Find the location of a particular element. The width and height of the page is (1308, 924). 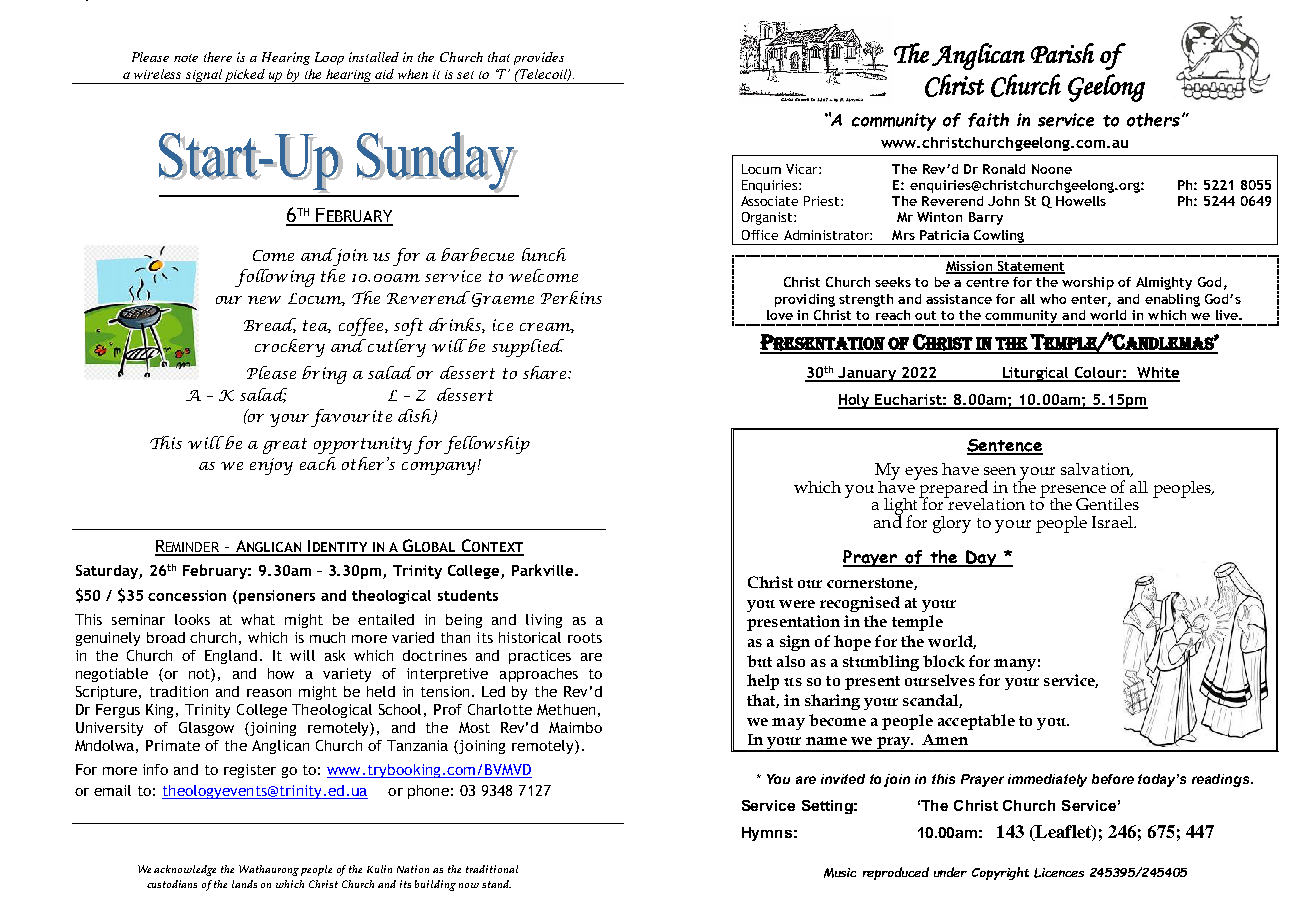

love is located at coordinates (780, 315).
